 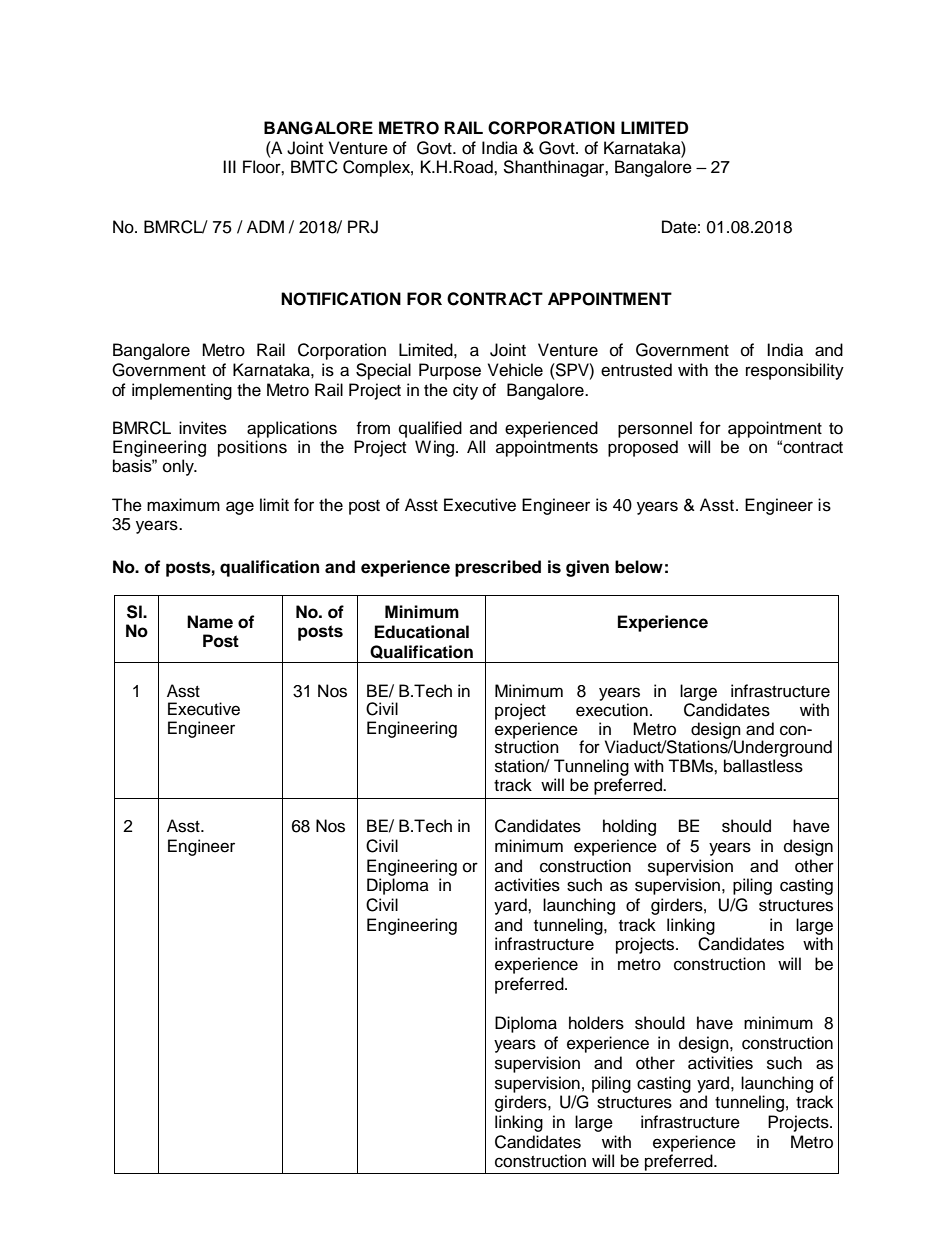 I want to click on PRJ, so click(x=363, y=227).
